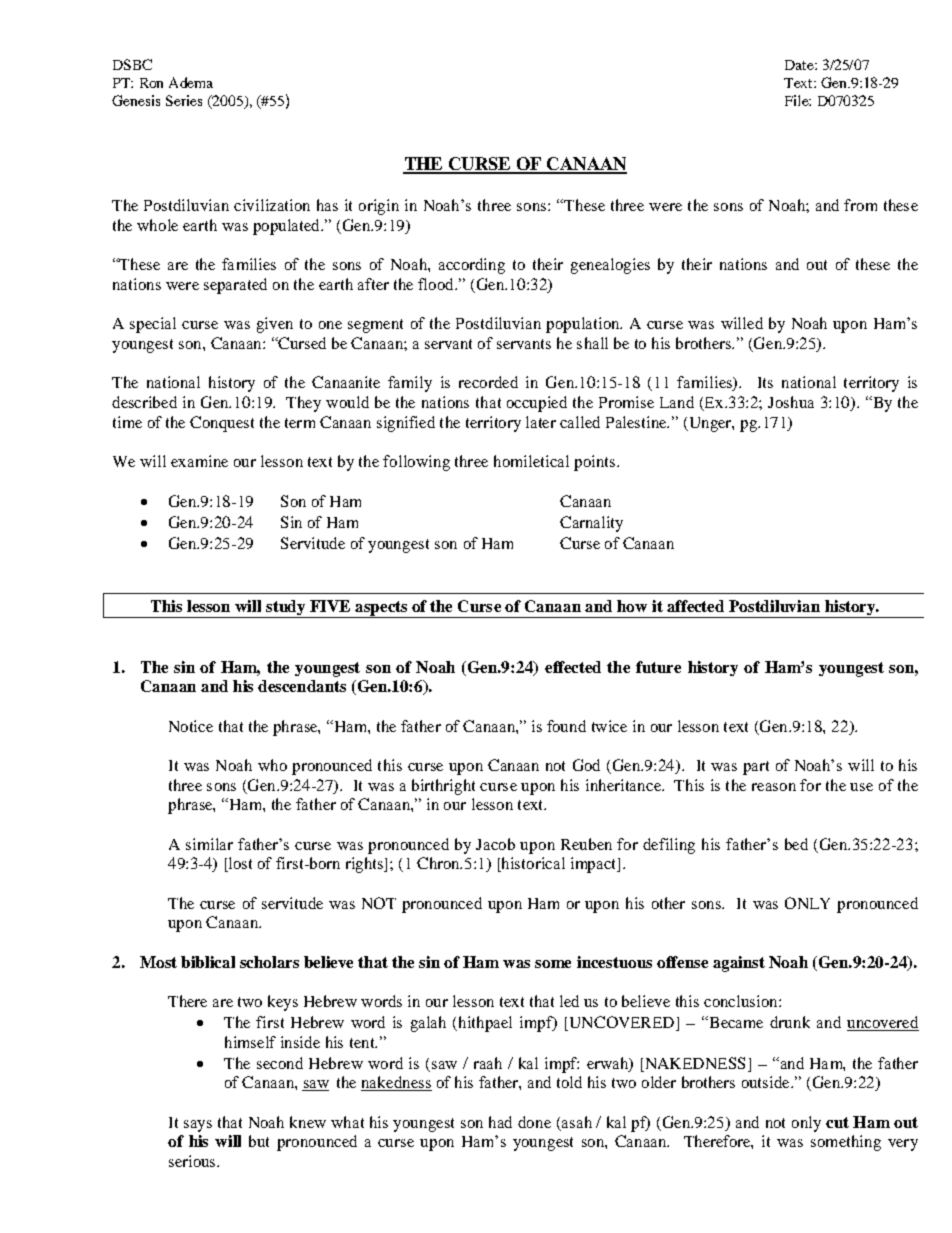  What do you see at coordinates (532, 864) in the screenshot?
I see `historical` at bounding box center [532, 864].
